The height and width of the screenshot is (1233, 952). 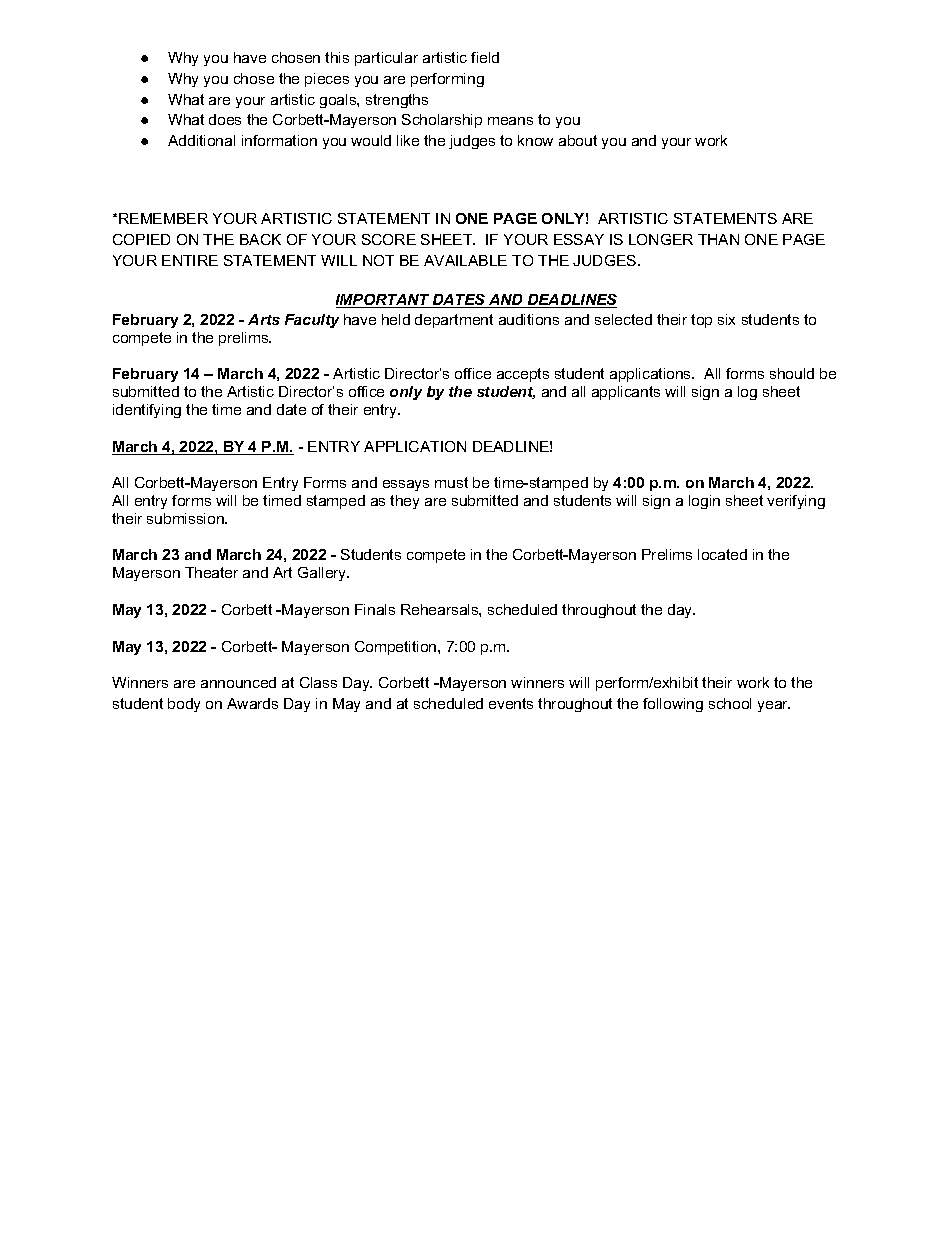 What do you see at coordinates (238, 682) in the screenshot?
I see `announced` at bounding box center [238, 682].
